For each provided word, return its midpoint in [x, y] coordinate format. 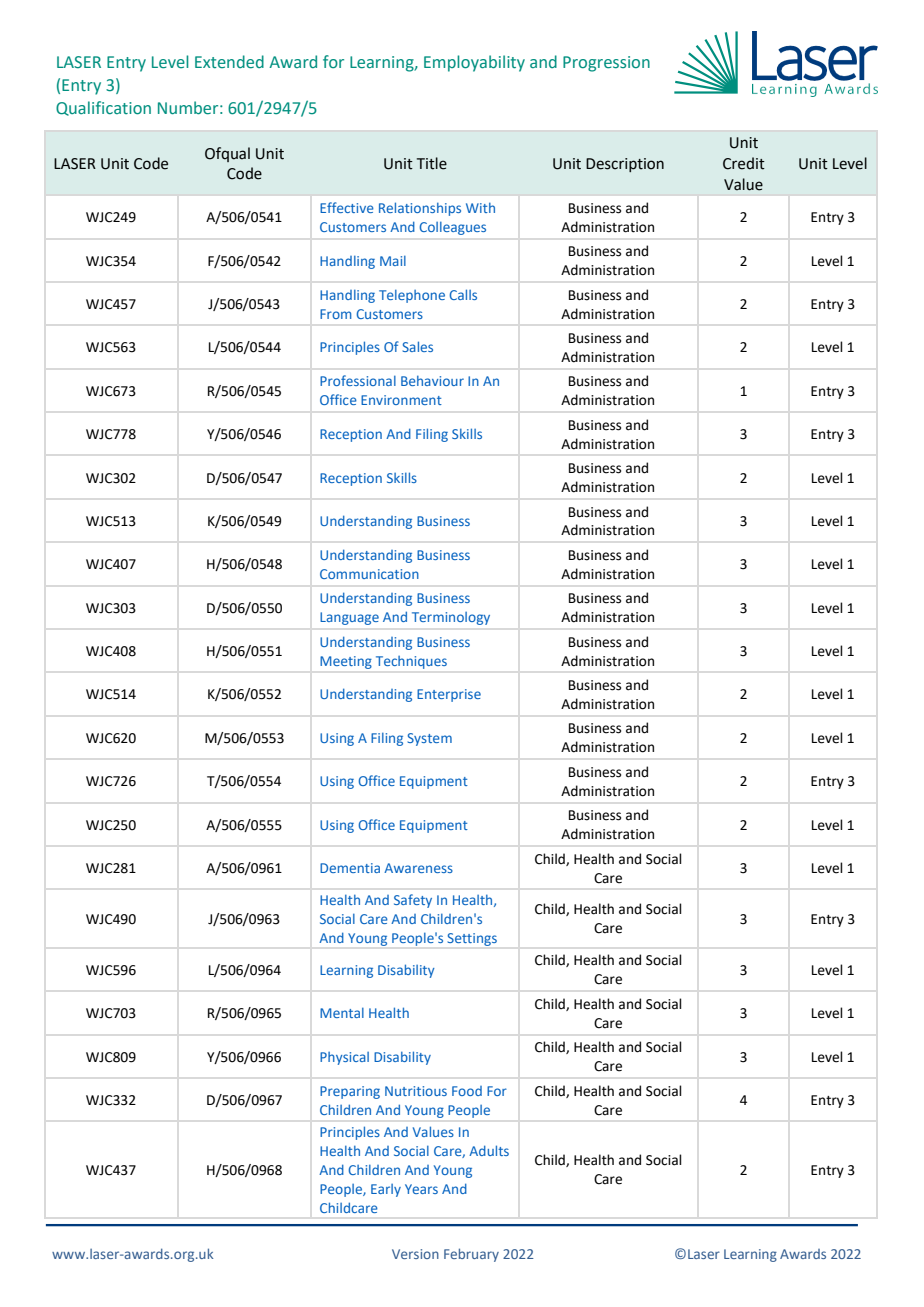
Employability [474, 63]
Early [386, 1190]
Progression [606, 64]
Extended [229, 62]
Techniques [411, 662]
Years [421, 1189]
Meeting [346, 662]
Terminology [451, 618]
